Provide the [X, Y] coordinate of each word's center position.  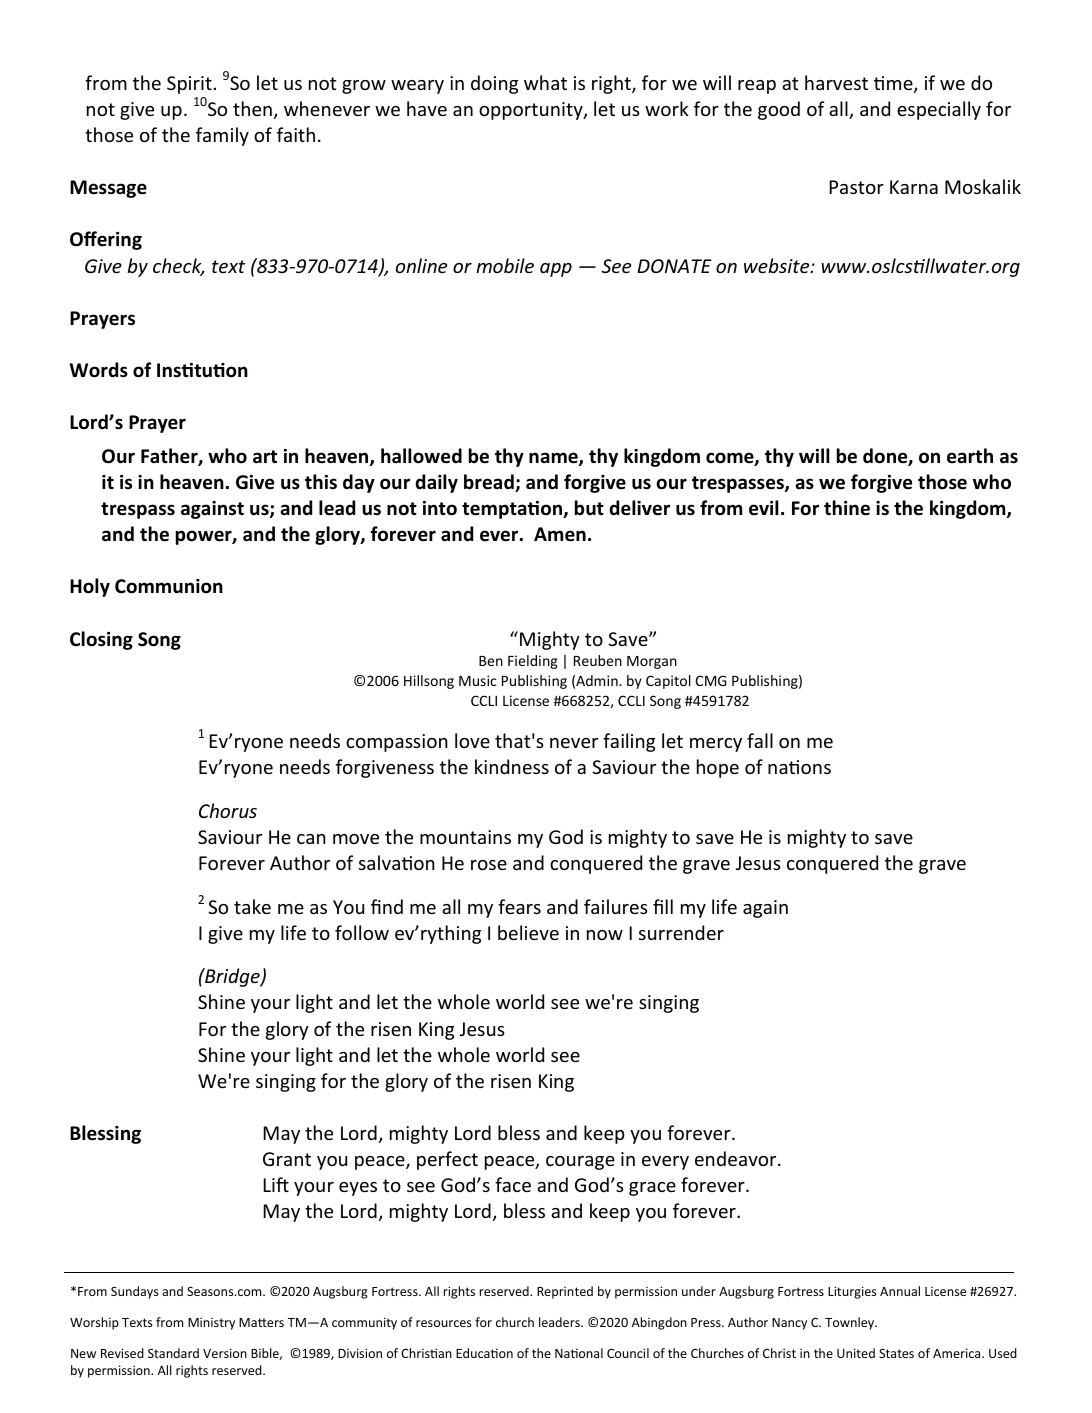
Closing [101, 640]
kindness [512, 766]
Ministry [211, 1324]
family [222, 136]
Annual [900, 1291]
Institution [202, 370]
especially [939, 110]
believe [528, 932]
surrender [681, 932]
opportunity [532, 111]
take [252, 906]
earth [970, 456]
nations [799, 767]
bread [490, 483]
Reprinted [565, 1292]
